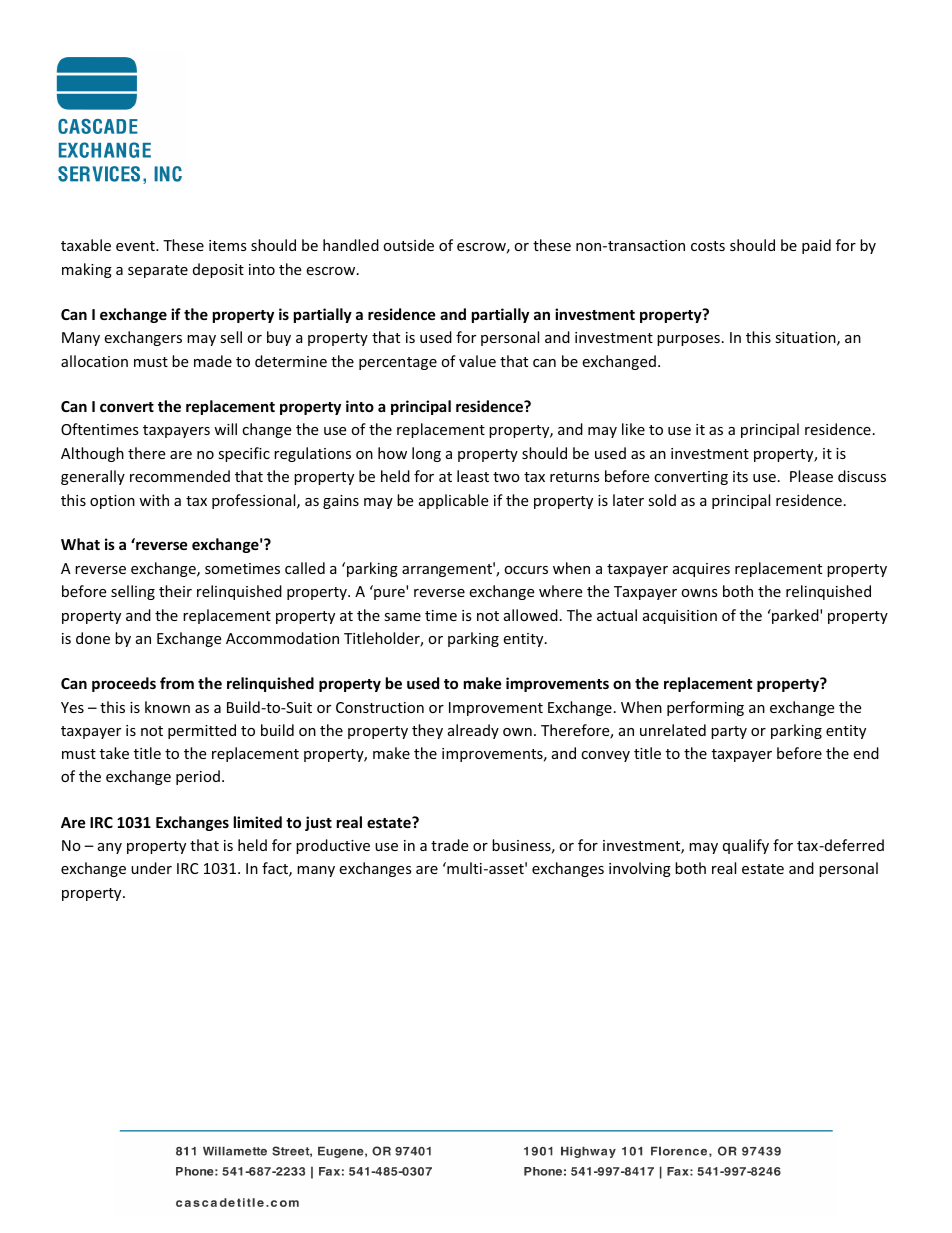  I want to click on like, so click(633, 429).
